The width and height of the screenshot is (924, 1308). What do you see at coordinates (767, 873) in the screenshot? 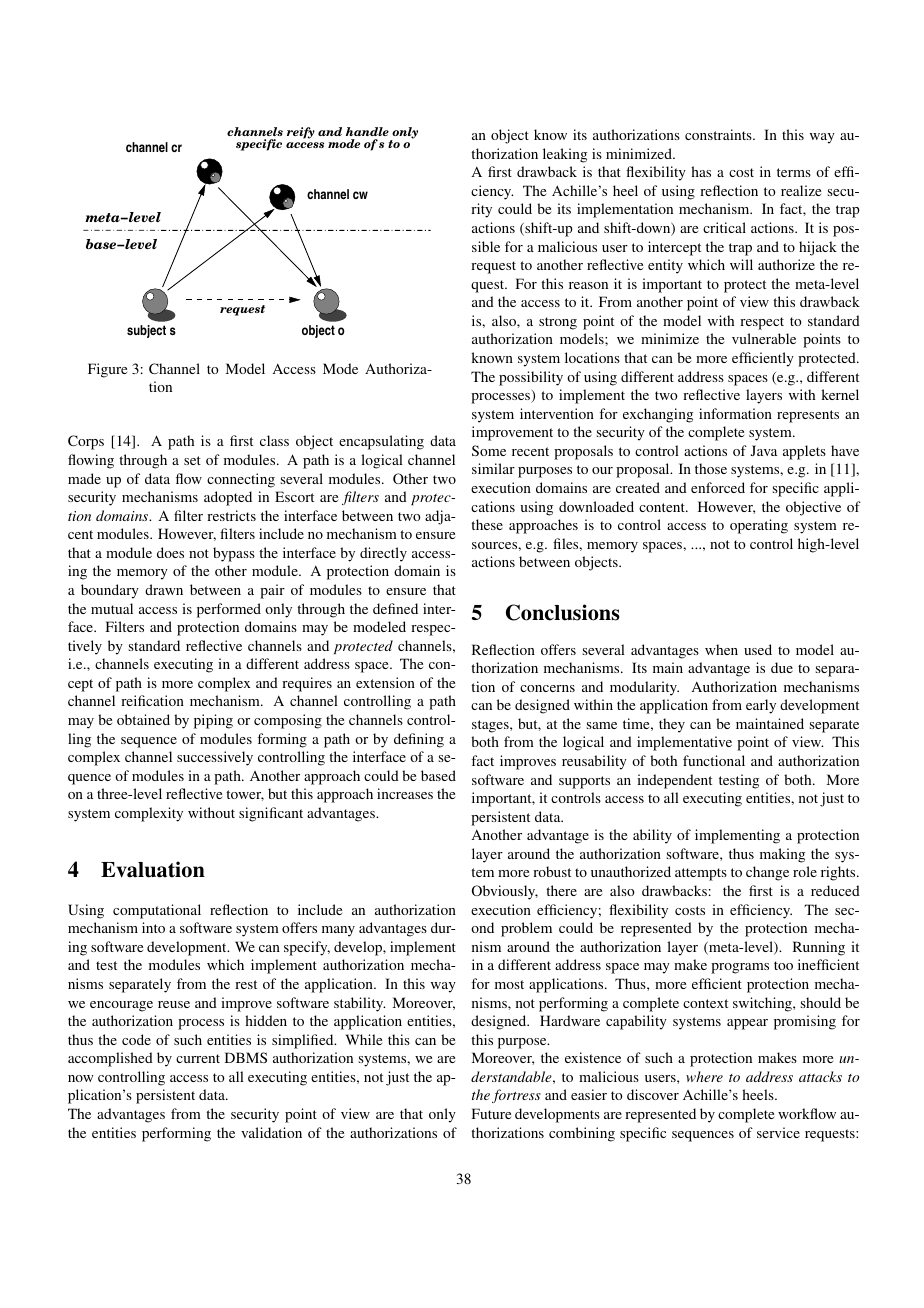
I see `change` at bounding box center [767, 873].
